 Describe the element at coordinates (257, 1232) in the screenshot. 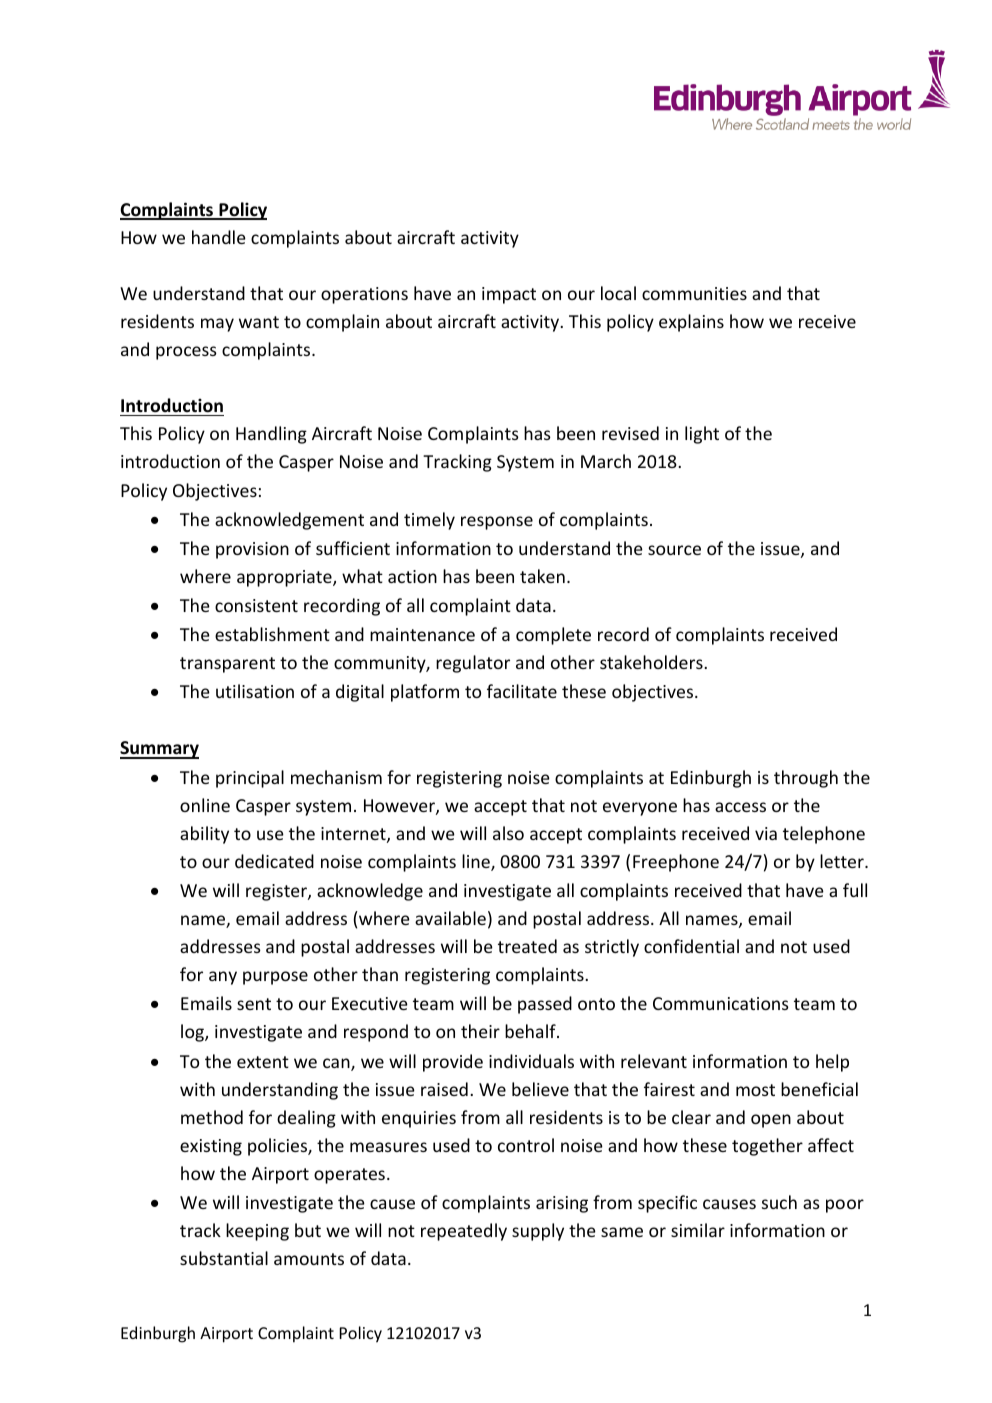

I see `keeping` at that location.
